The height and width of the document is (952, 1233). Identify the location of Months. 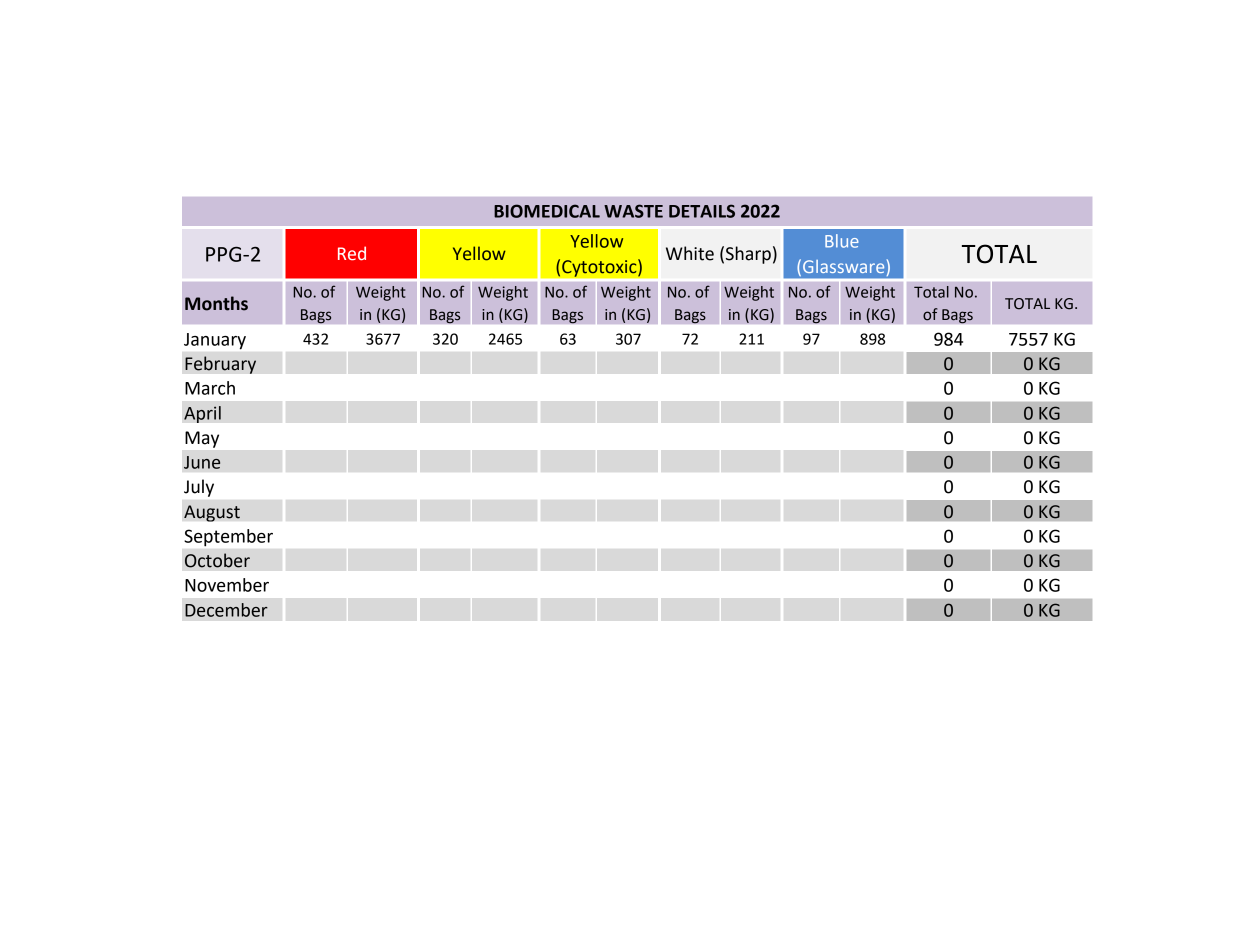
(216, 303).
